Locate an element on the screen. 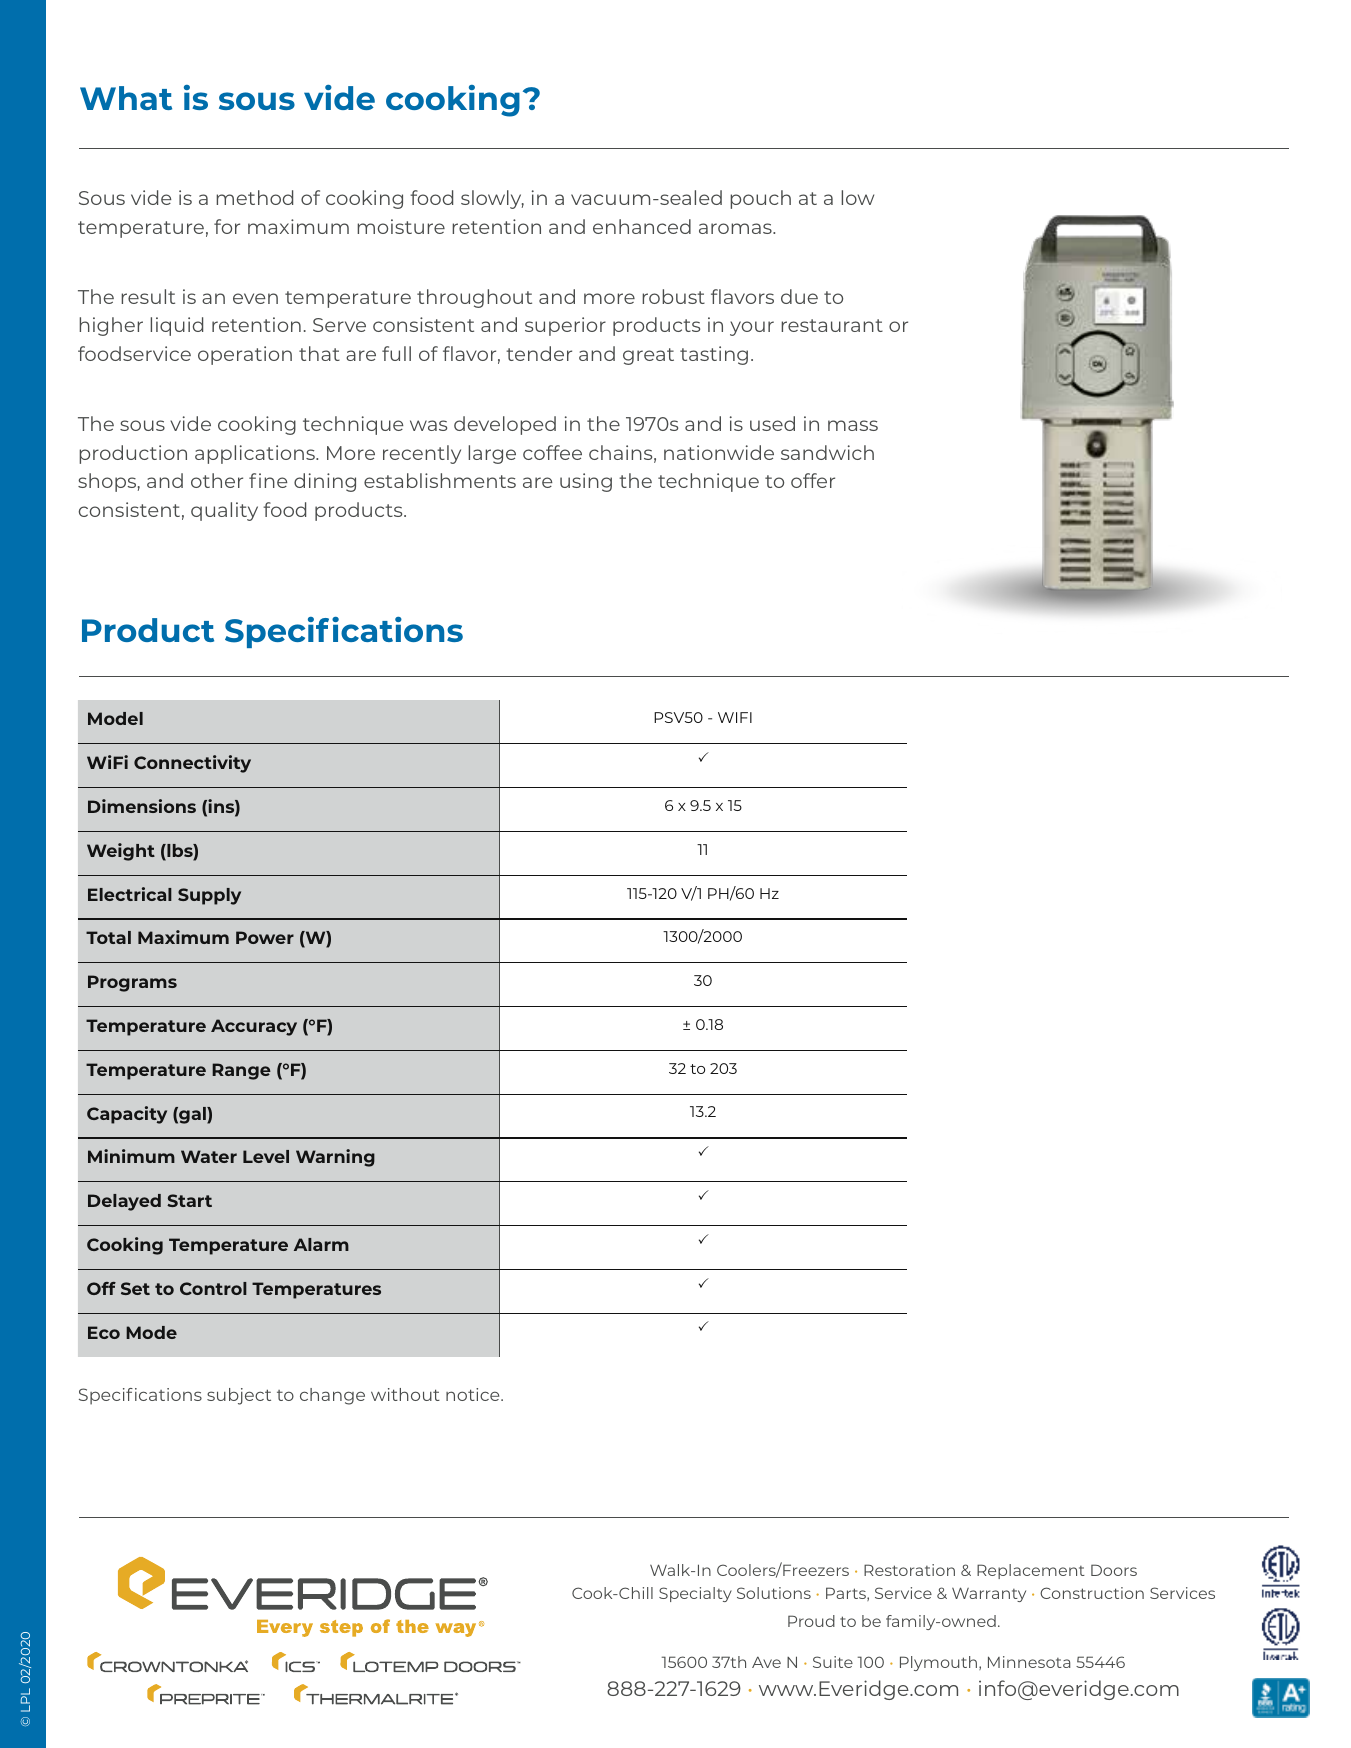  method is located at coordinates (254, 197).
